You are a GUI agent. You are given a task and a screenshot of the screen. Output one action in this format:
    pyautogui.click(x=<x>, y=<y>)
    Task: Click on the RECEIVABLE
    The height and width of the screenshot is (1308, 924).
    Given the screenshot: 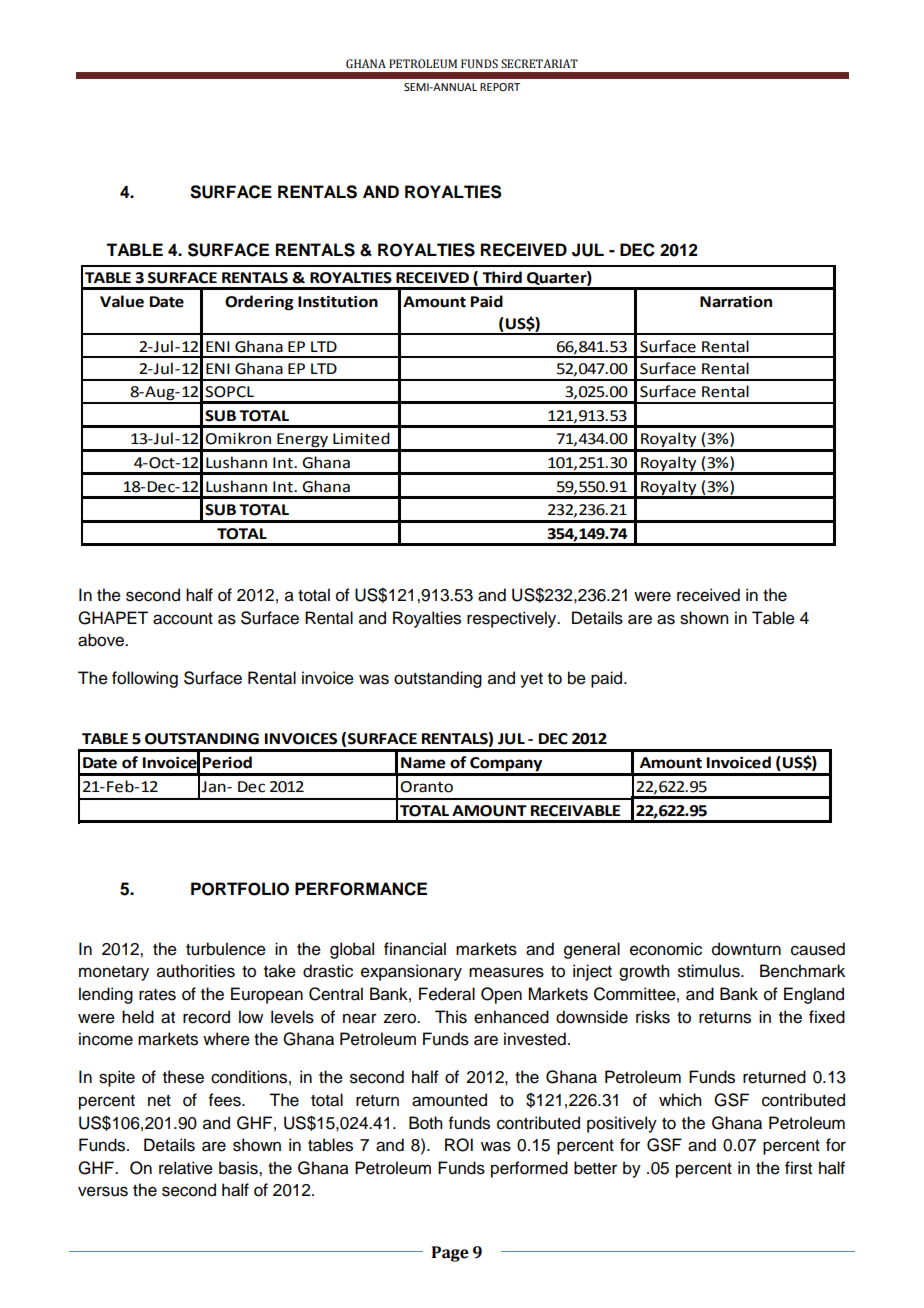 What is the action you would take?
    pyautogui.click(x=575, y=811)
